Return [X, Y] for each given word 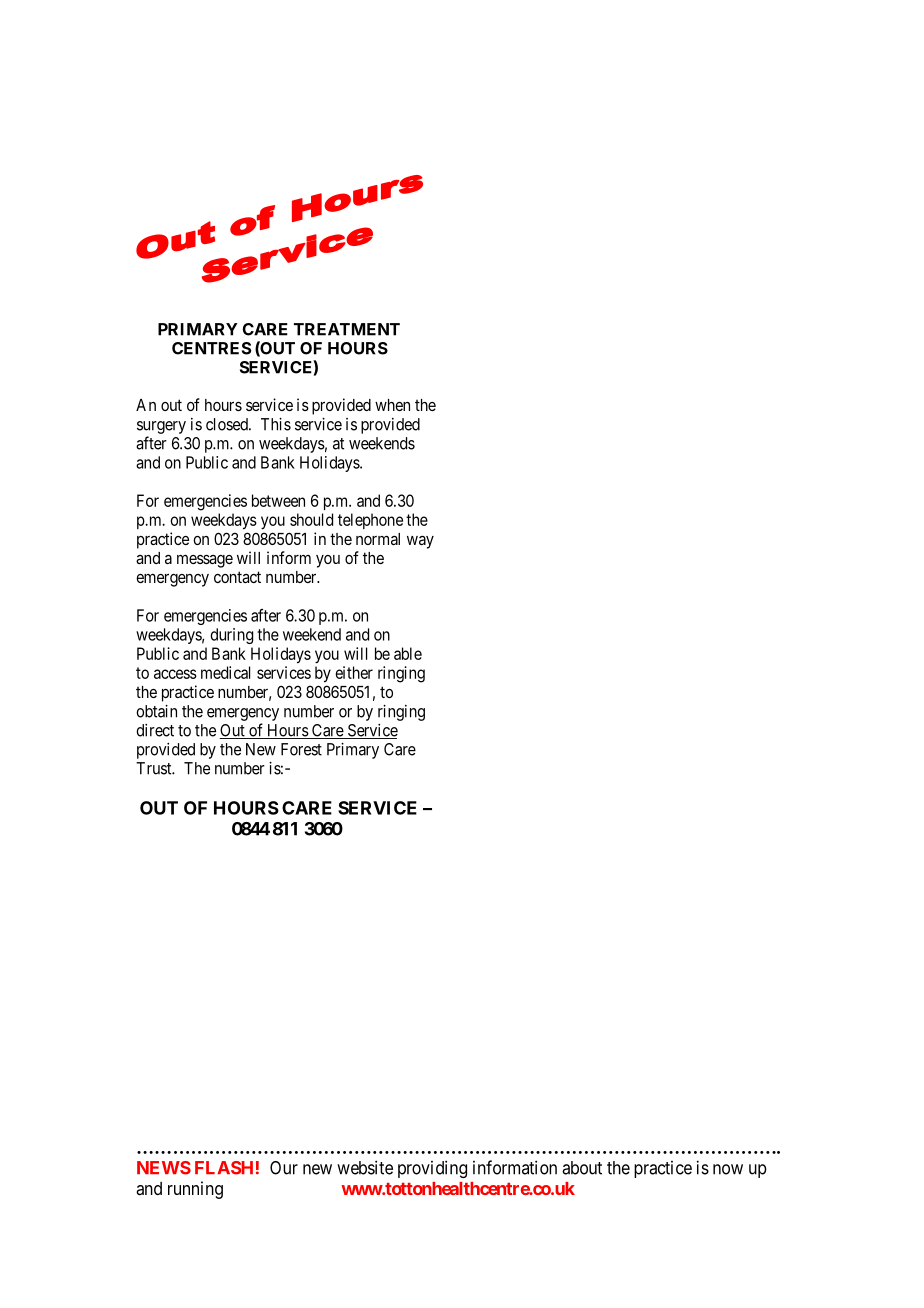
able [408, 653]
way [420, 542]
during [232, 636]
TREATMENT [347, 329]
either [354, 672]
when [392, 405]
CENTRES [211, 348]
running [195, 1190]
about [582, 1168]
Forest [301, 749]
